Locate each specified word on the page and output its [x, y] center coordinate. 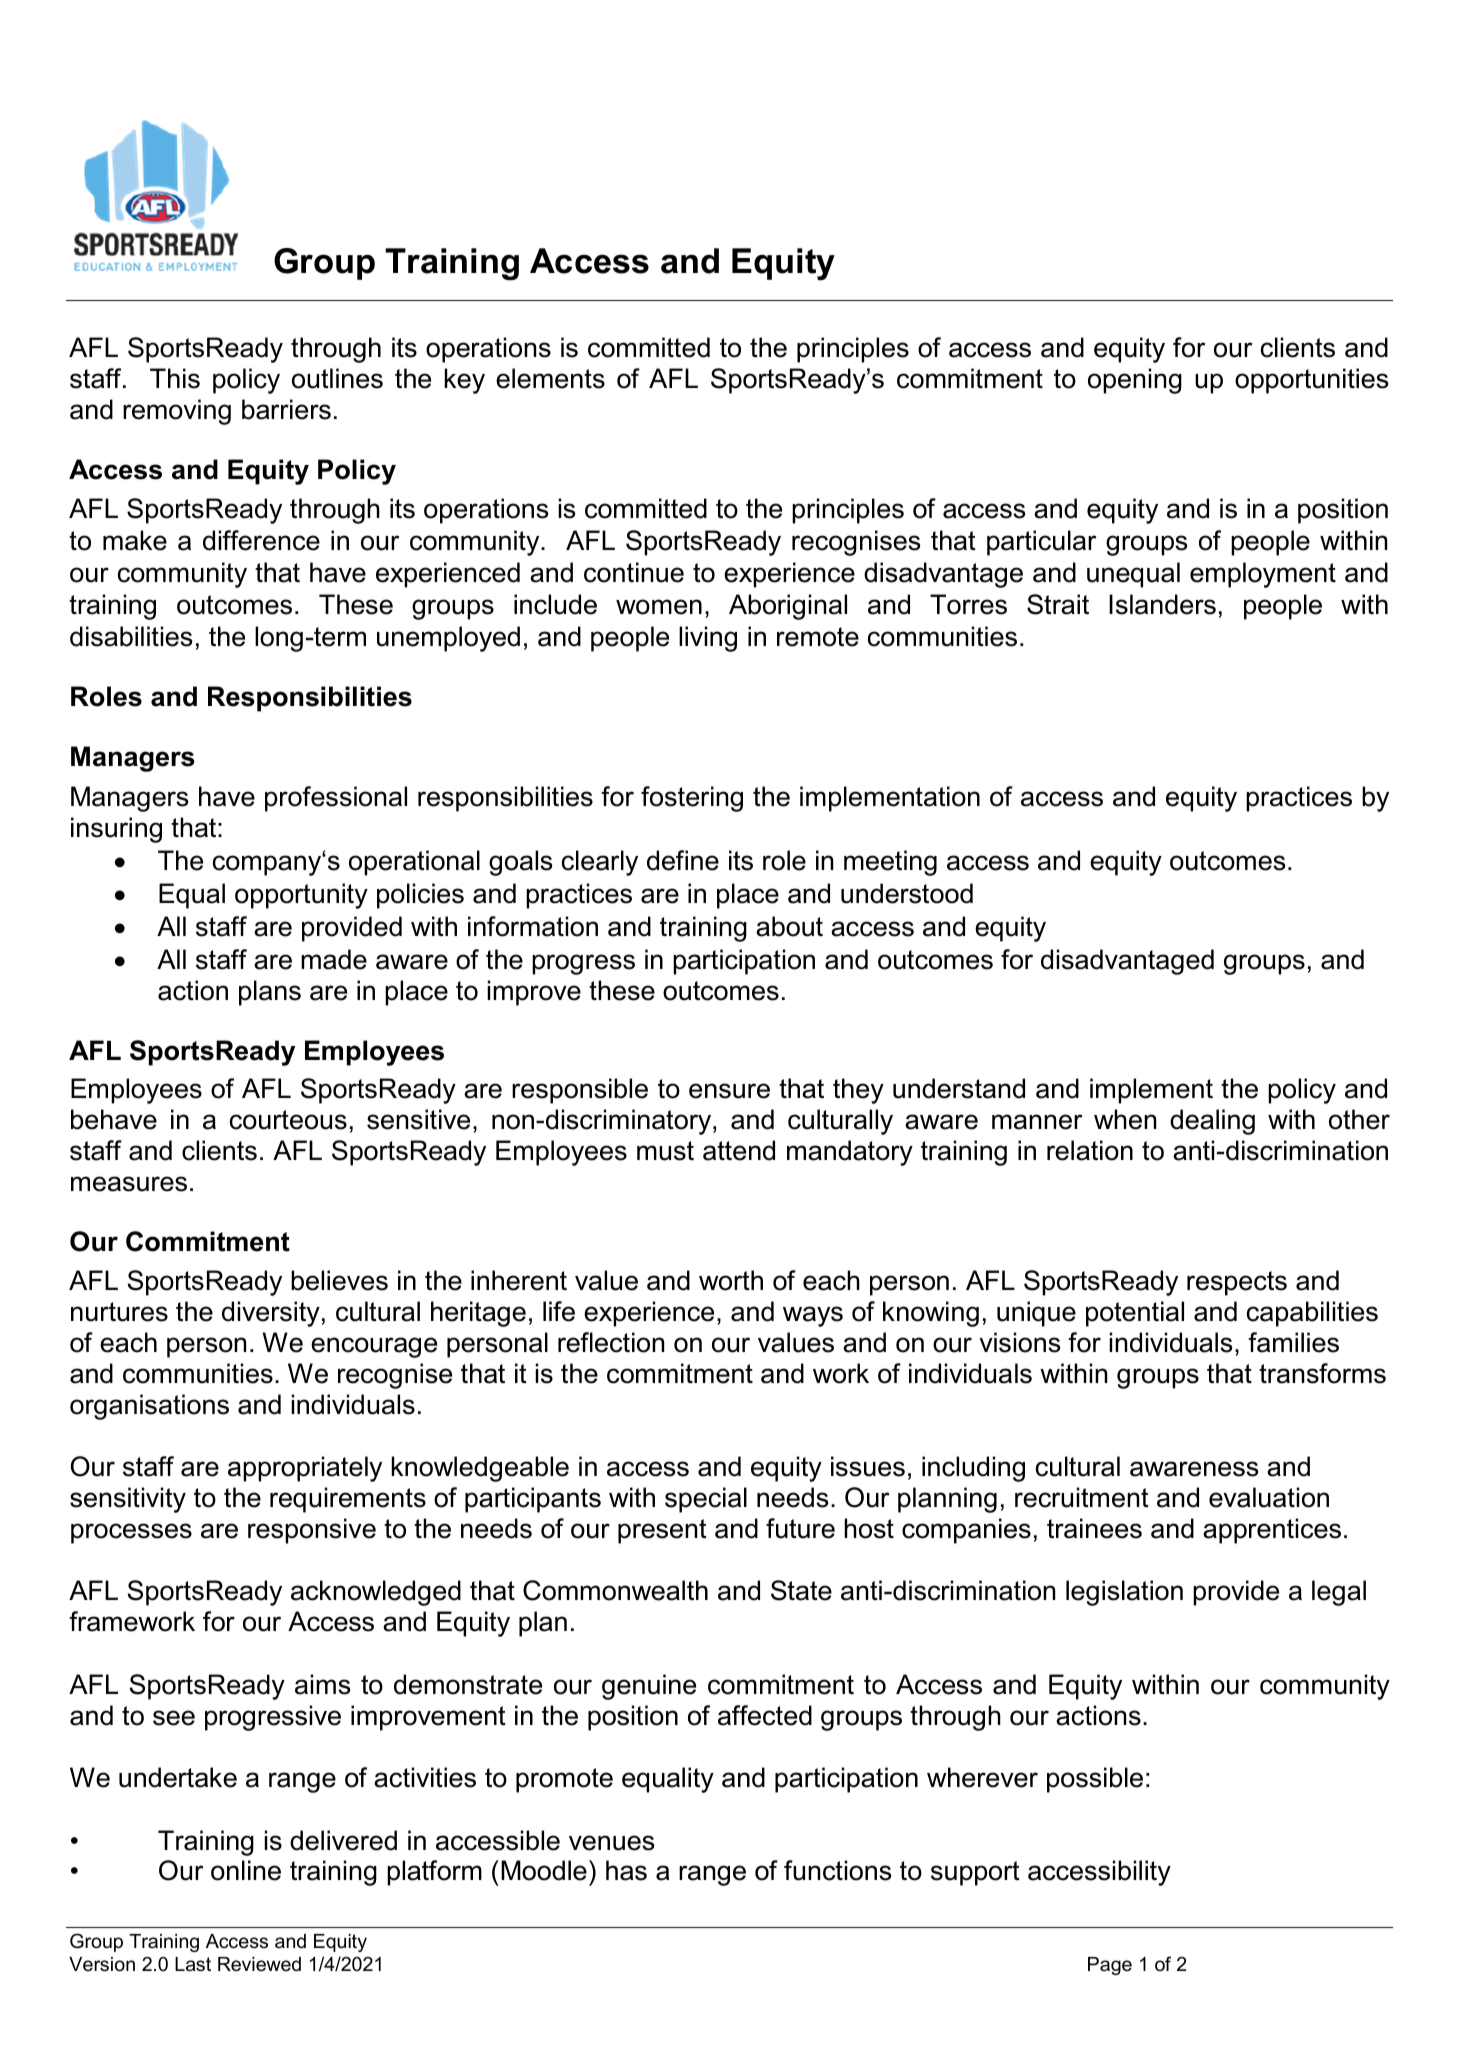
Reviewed [259, 1964]
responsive [312, 1531]
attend [739, 1150]
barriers [286, 409]
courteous [288, 1120]
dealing [1212, 1122]
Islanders [1162, 604]
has [626, 1870]
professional [336, 799]
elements [550, 378]
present [662, 1531]
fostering [692, 799]
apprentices [1272, 1531]
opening [1135, 381]
